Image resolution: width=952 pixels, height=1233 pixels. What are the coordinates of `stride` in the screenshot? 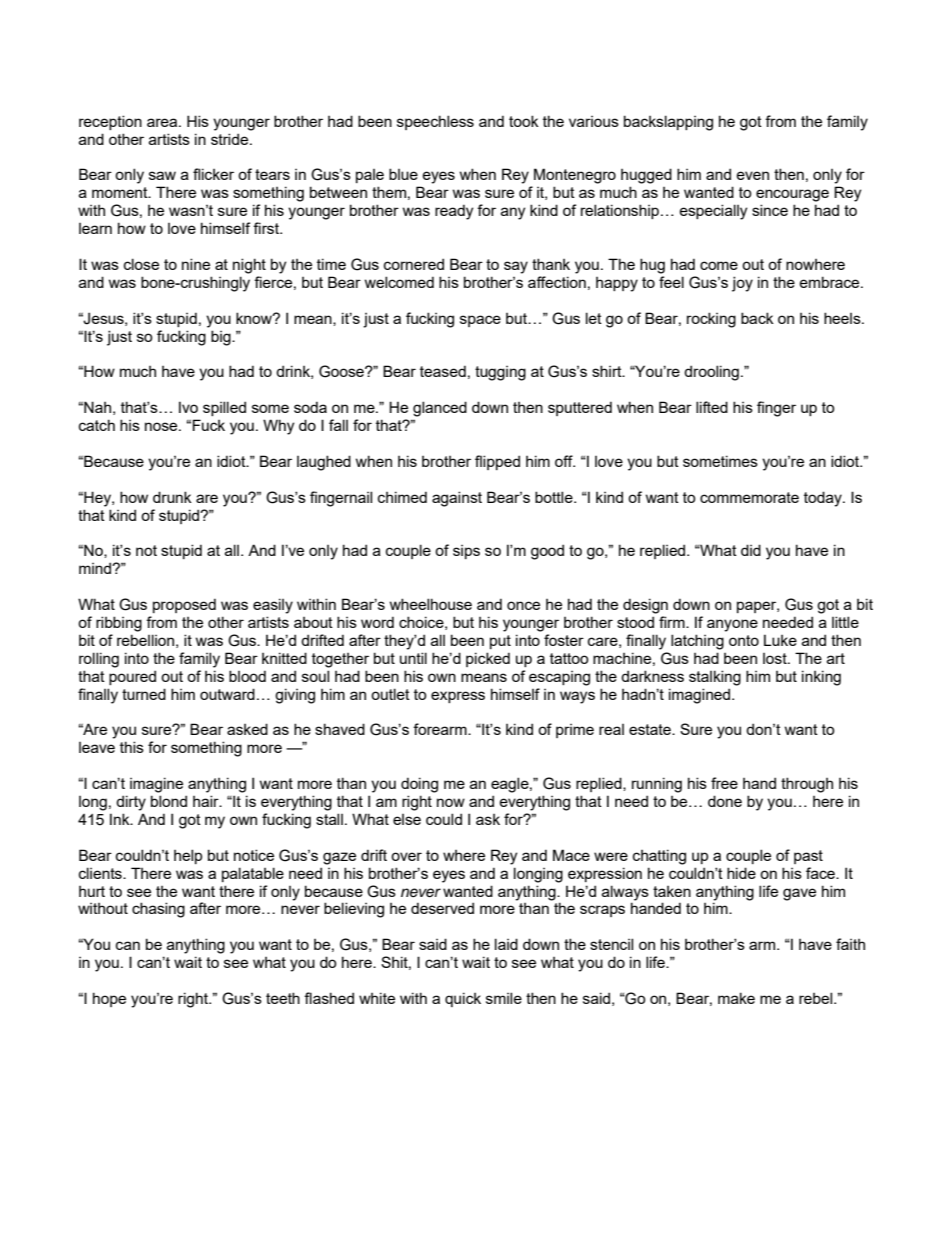 It's located at (231, 139).
